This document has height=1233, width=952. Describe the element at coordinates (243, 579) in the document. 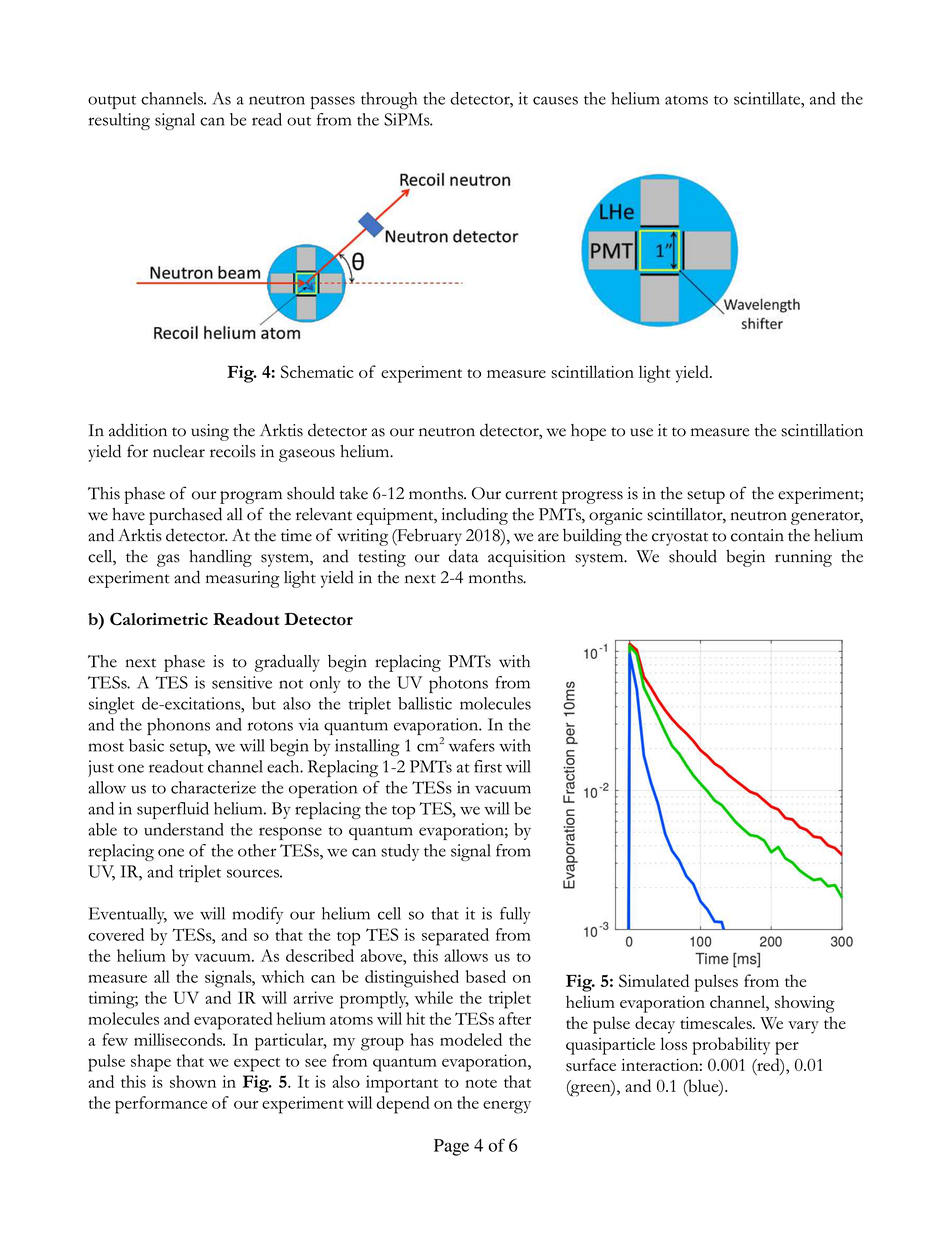

I see `measuring` at that location.
